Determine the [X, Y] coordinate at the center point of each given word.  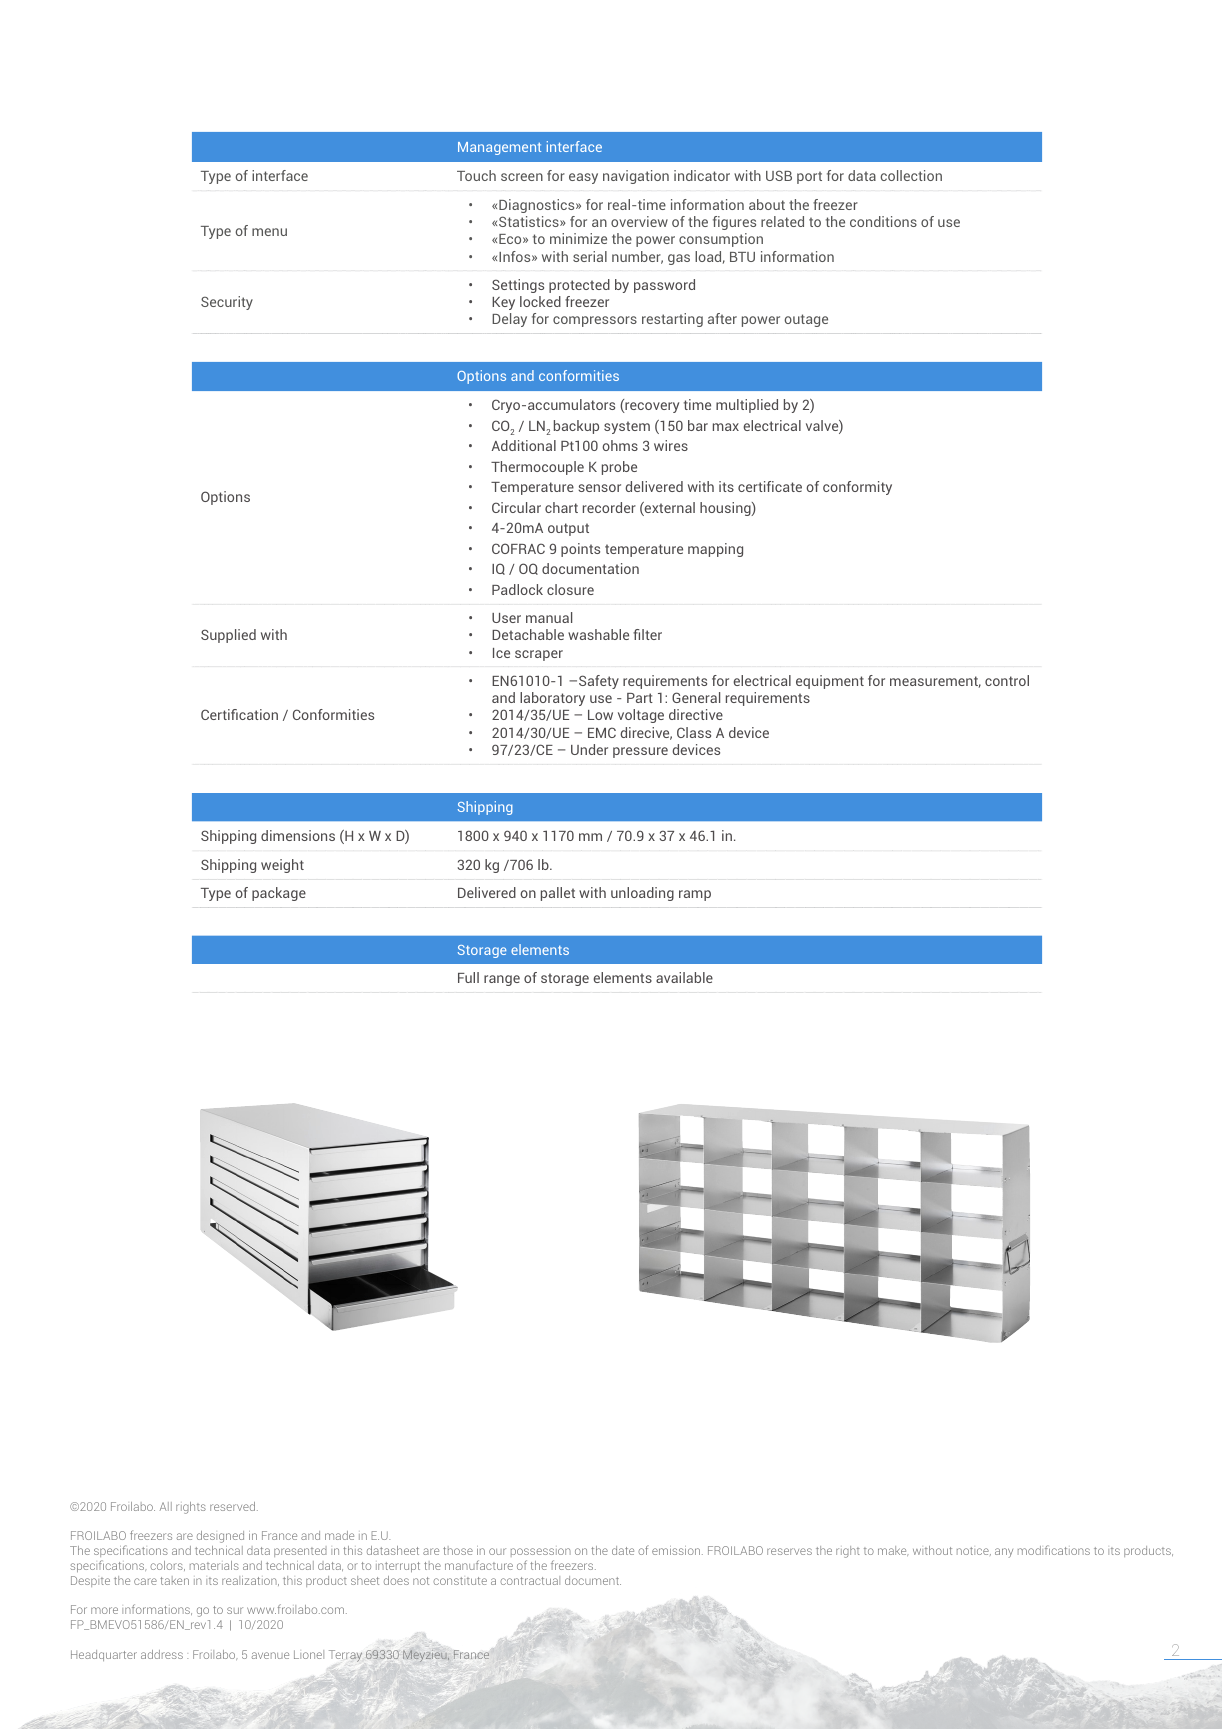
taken [174, 1580]
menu [269, 232]
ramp [695, 895]
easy [583, 178]
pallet [558, 894]
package [279, 894]
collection [911, 175]
